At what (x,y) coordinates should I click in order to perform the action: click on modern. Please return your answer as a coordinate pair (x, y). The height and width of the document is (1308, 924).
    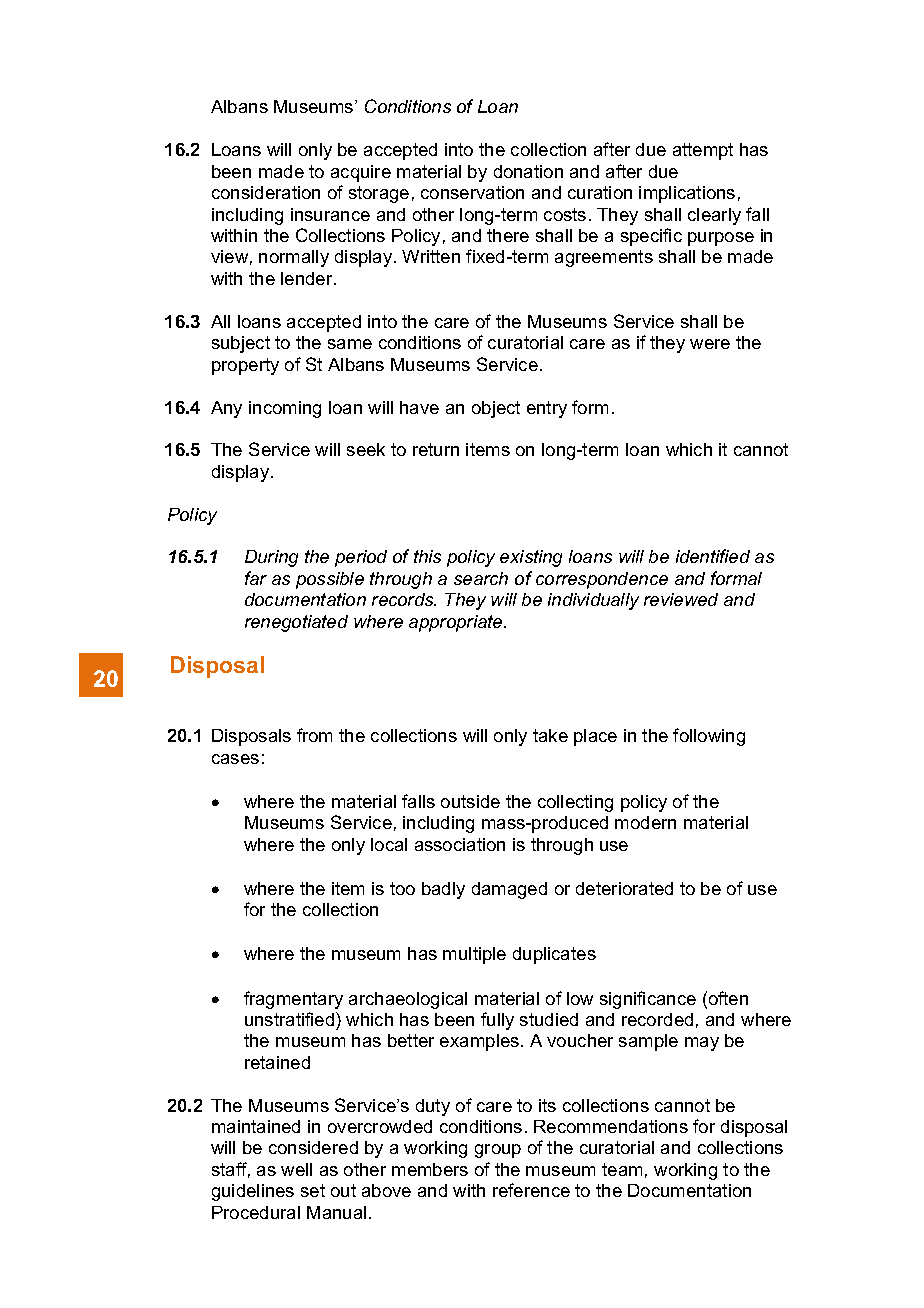
    Looking at the image, I should click on (645, 822).
